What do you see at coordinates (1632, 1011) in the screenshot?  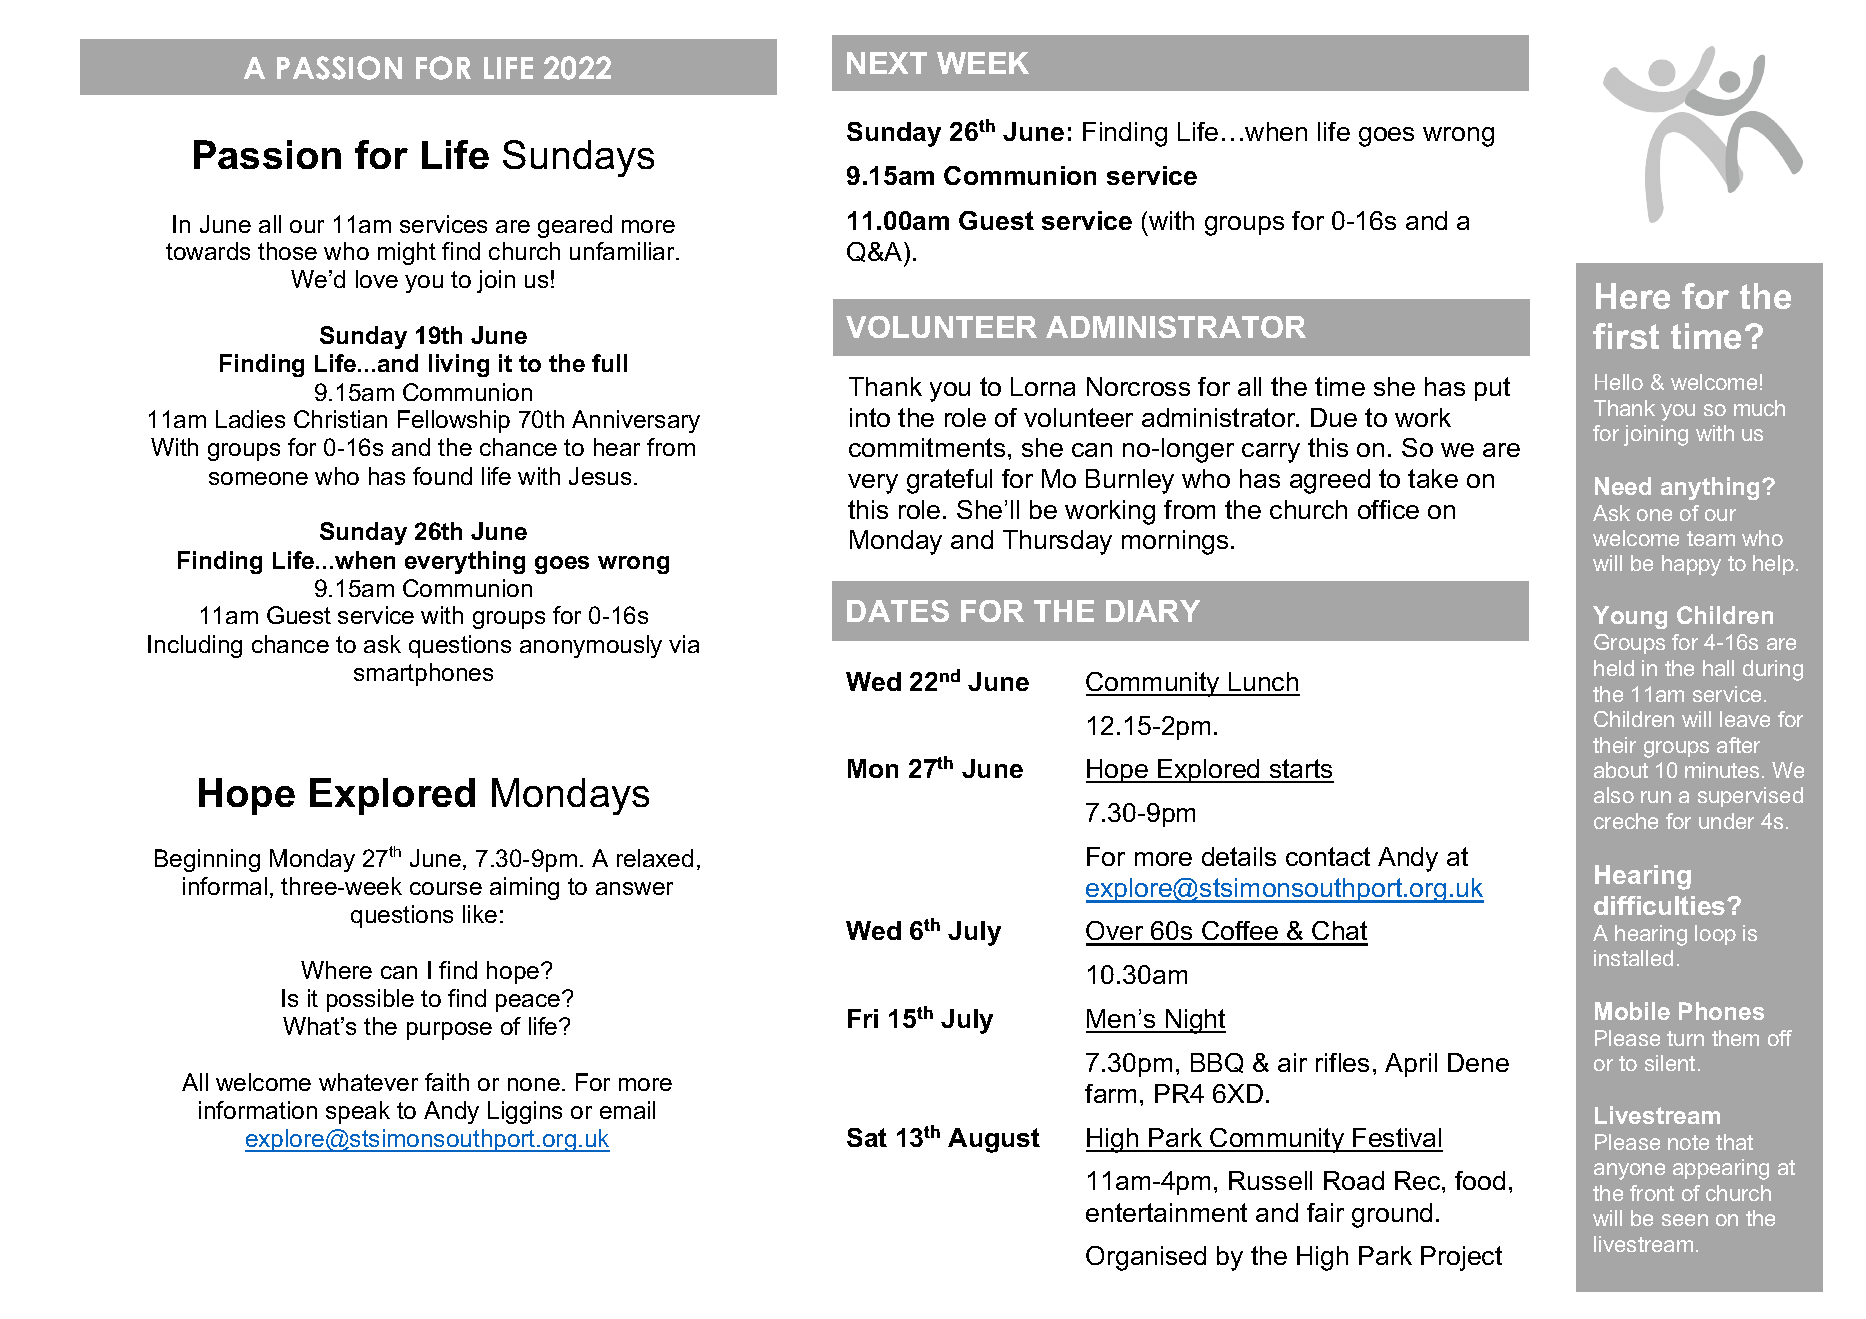 I see `Mobile` at bounding box center [1632, 1011].
